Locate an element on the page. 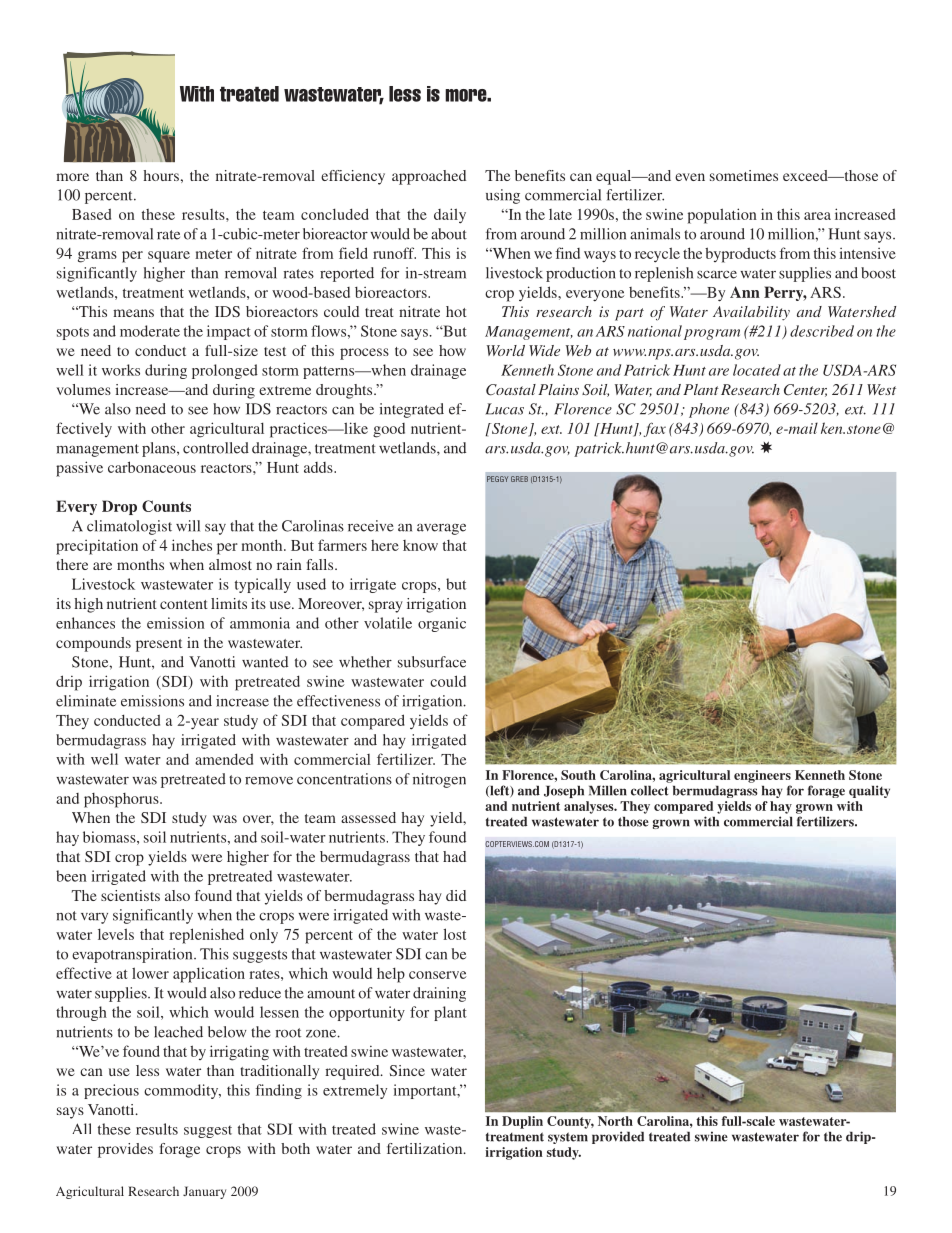  January is located at coordinates (204, 1192).
